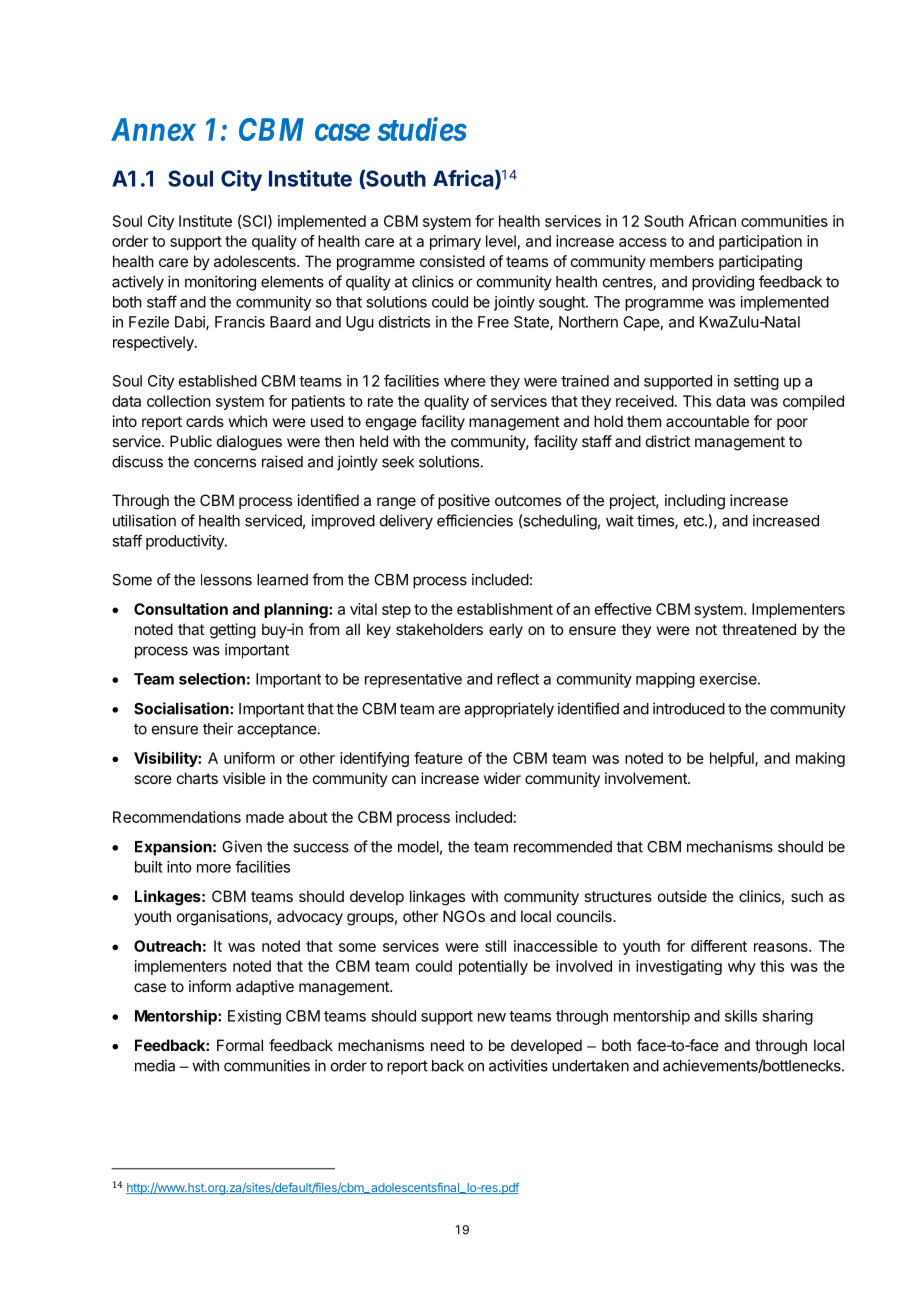 The height and width of the page is (1307, 924). What do you see at coordinates (218, 728) in the page?
I see `their` at bounding box center [218, 728].
